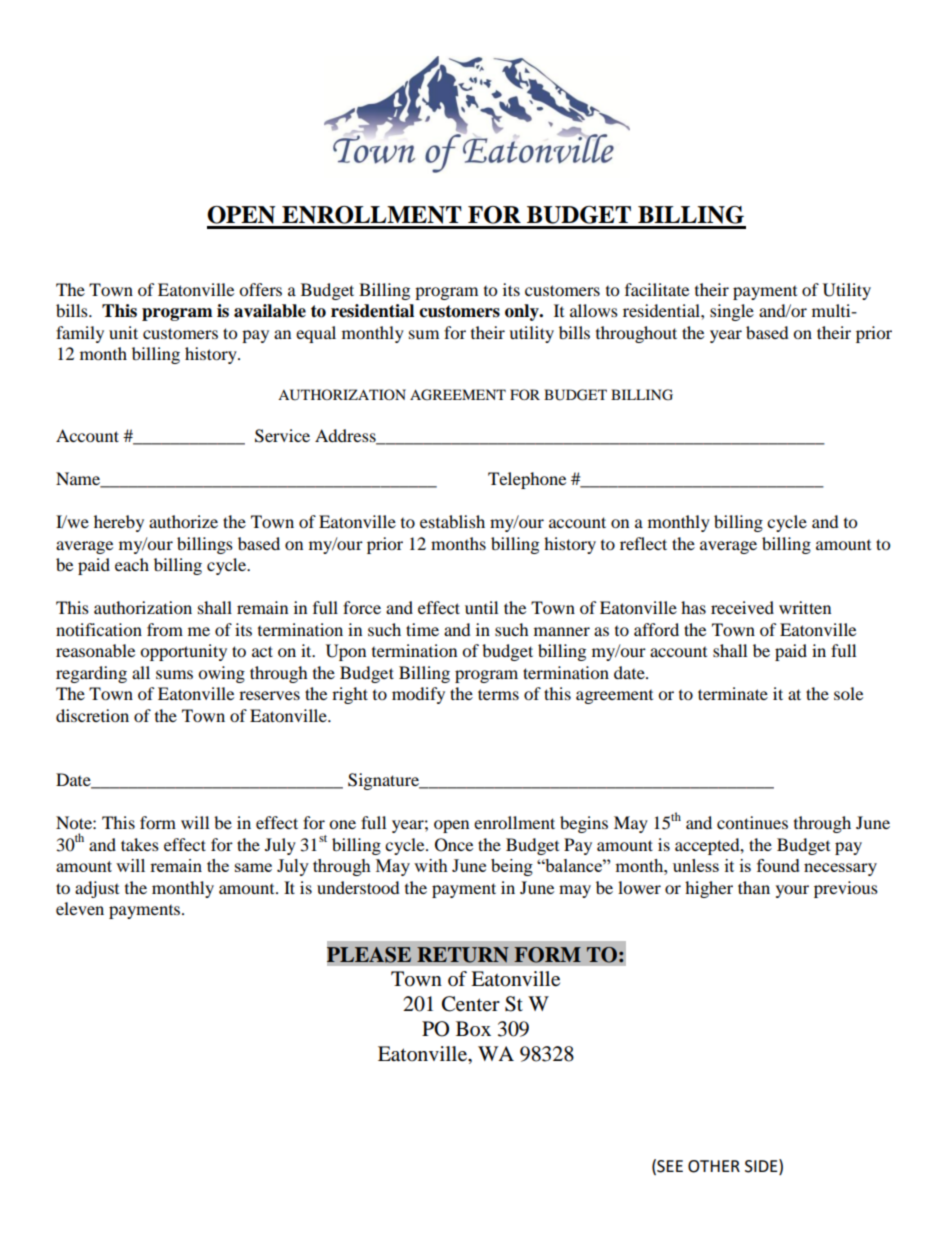 The image size is (952, 1233). What do you see at coordinates (183, 521) in the screenshot?
I see `authorize` at bounding box center [183, 521].
